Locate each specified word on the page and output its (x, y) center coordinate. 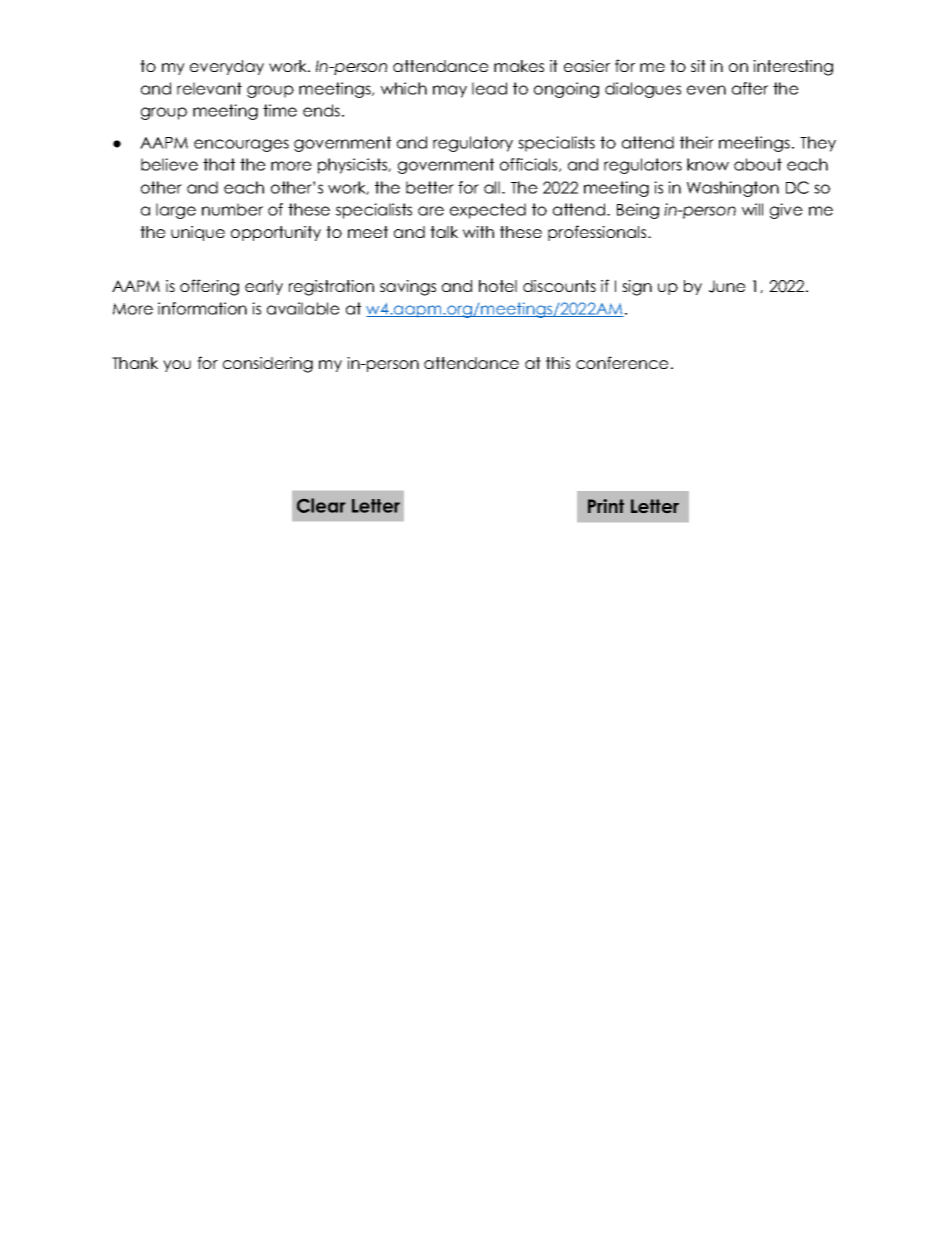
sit (698, 66)
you (177, 366)
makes (519, 66)
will (752, 209)
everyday (227, 67)
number (232, 209)
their (697, 142)
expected (488, 211)
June (727, 286)
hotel (498, 286)
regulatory (473, 144)
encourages (241, 145)
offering (209, 287)
